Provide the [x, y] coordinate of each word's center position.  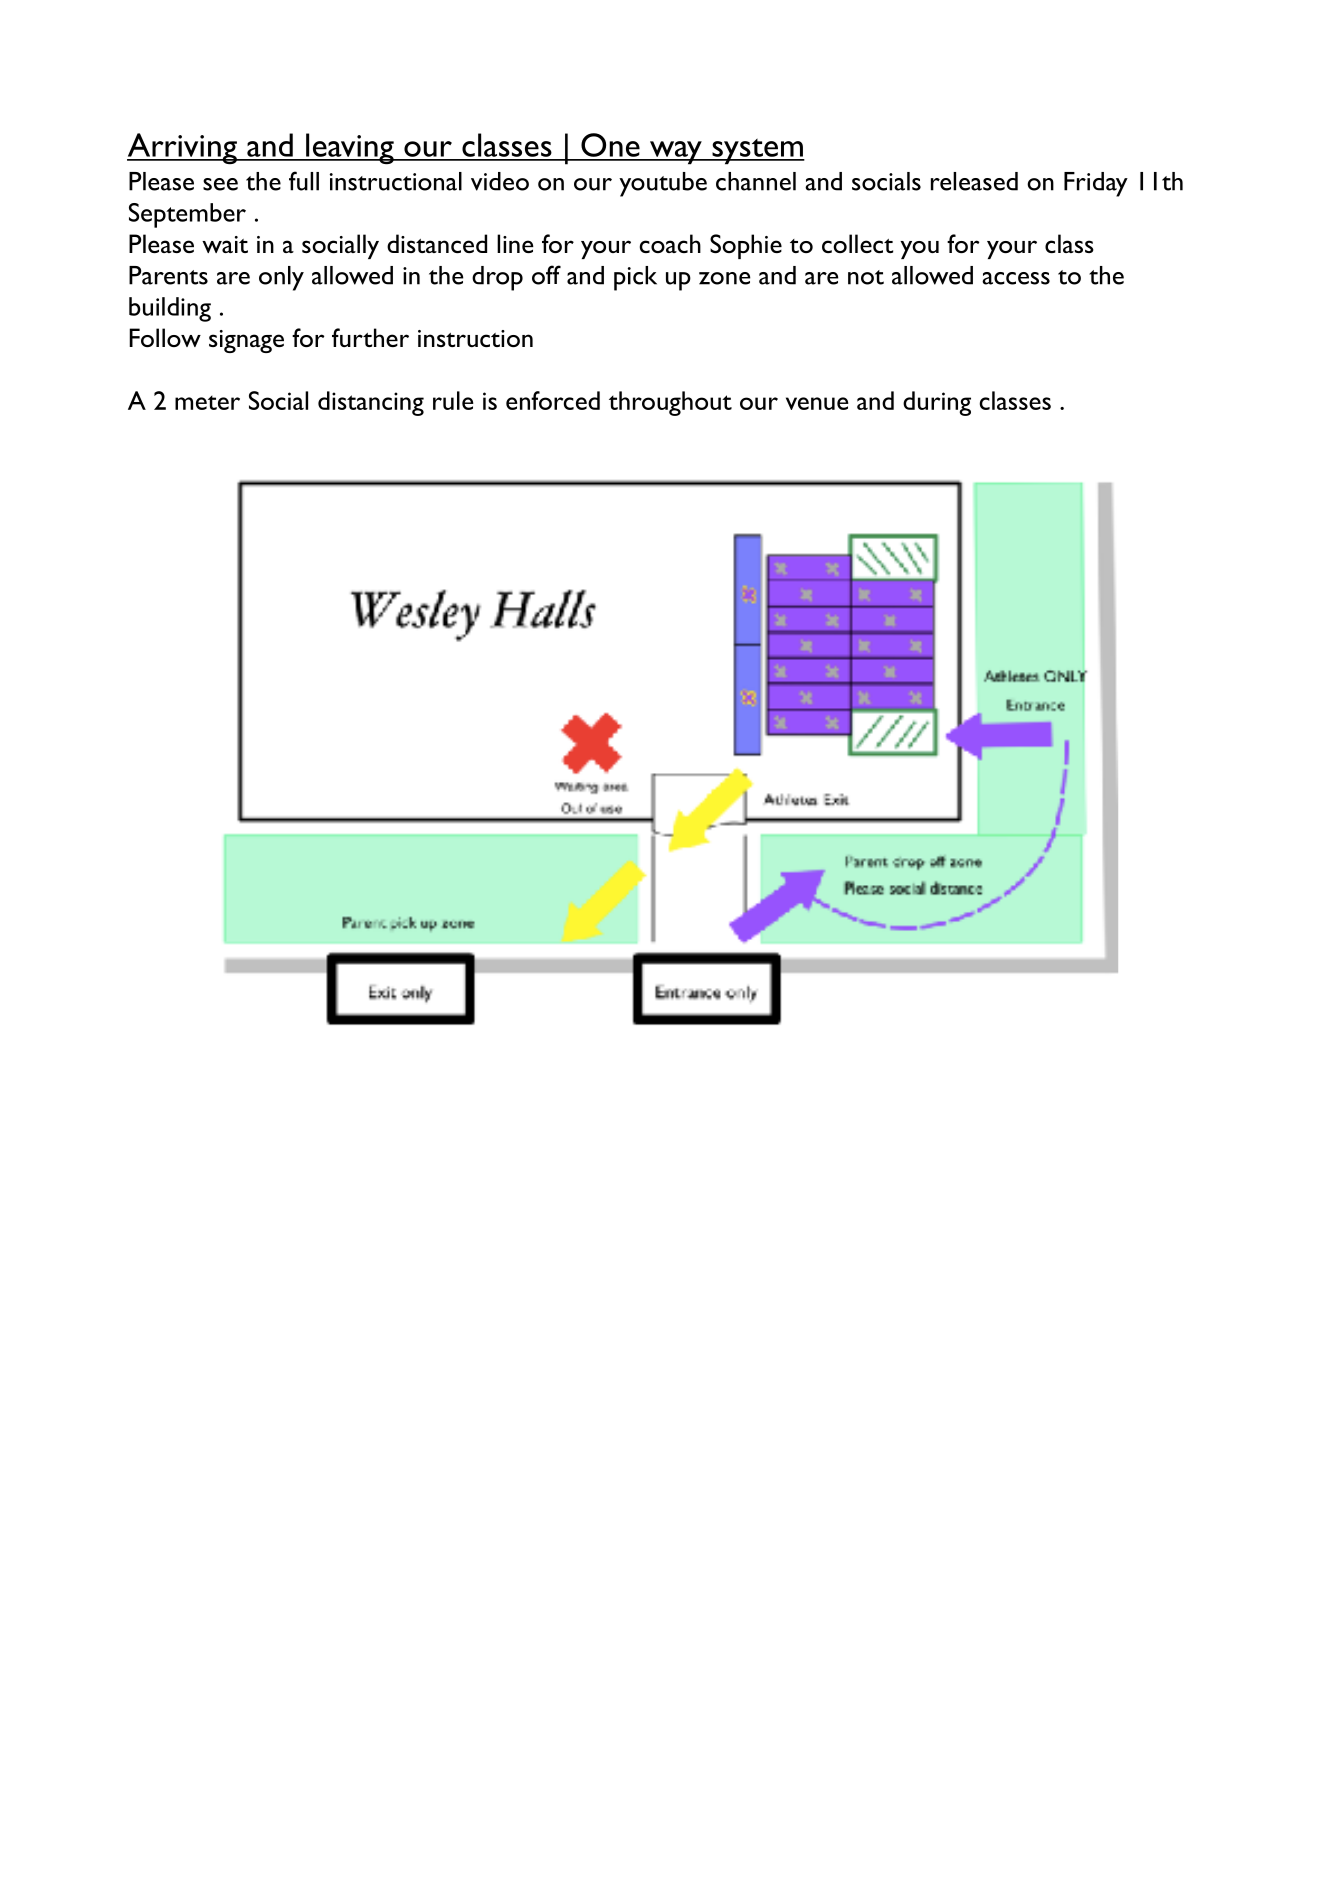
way [675, 153]
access [1016, 278]
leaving [350, 148]
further [370, 337]
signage [246, 341]
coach [670, 243]
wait [225, 244]
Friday [1096, 184]
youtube [663, 184]
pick [635, 278]
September [187, 215]
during [937, 403]
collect [857, 243]
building [170, 309]
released [974, 181]
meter [207, 403]
